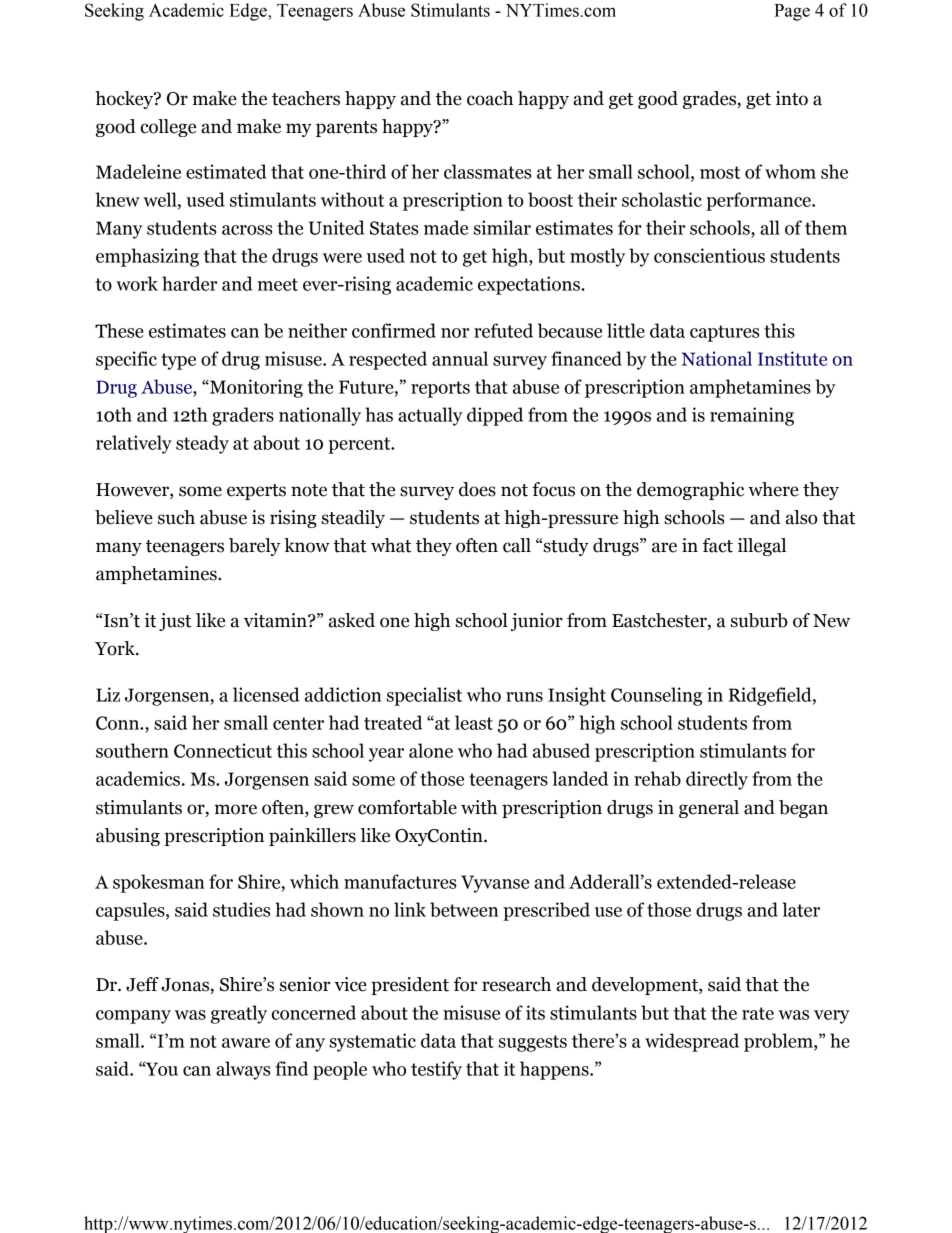 Image resolution: width=952 pixels, height=1233 pixels. I want to click on college, so click(168, 128).
